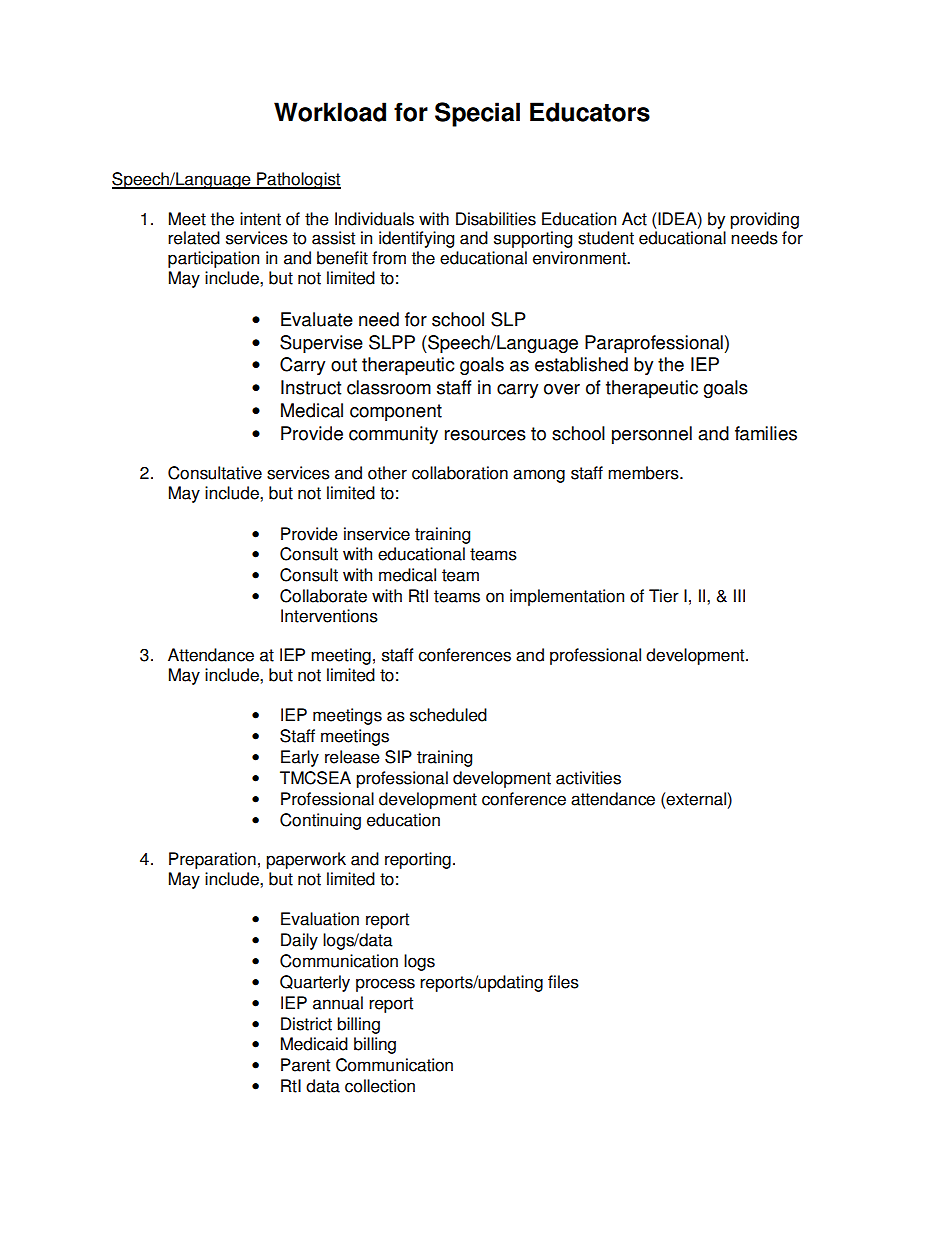 Image resolution: width=952 pixels, height=1233 pixels. Describe the element at coordinates (298, 180) in the screenshot. I see `Pathologist` at that location.
